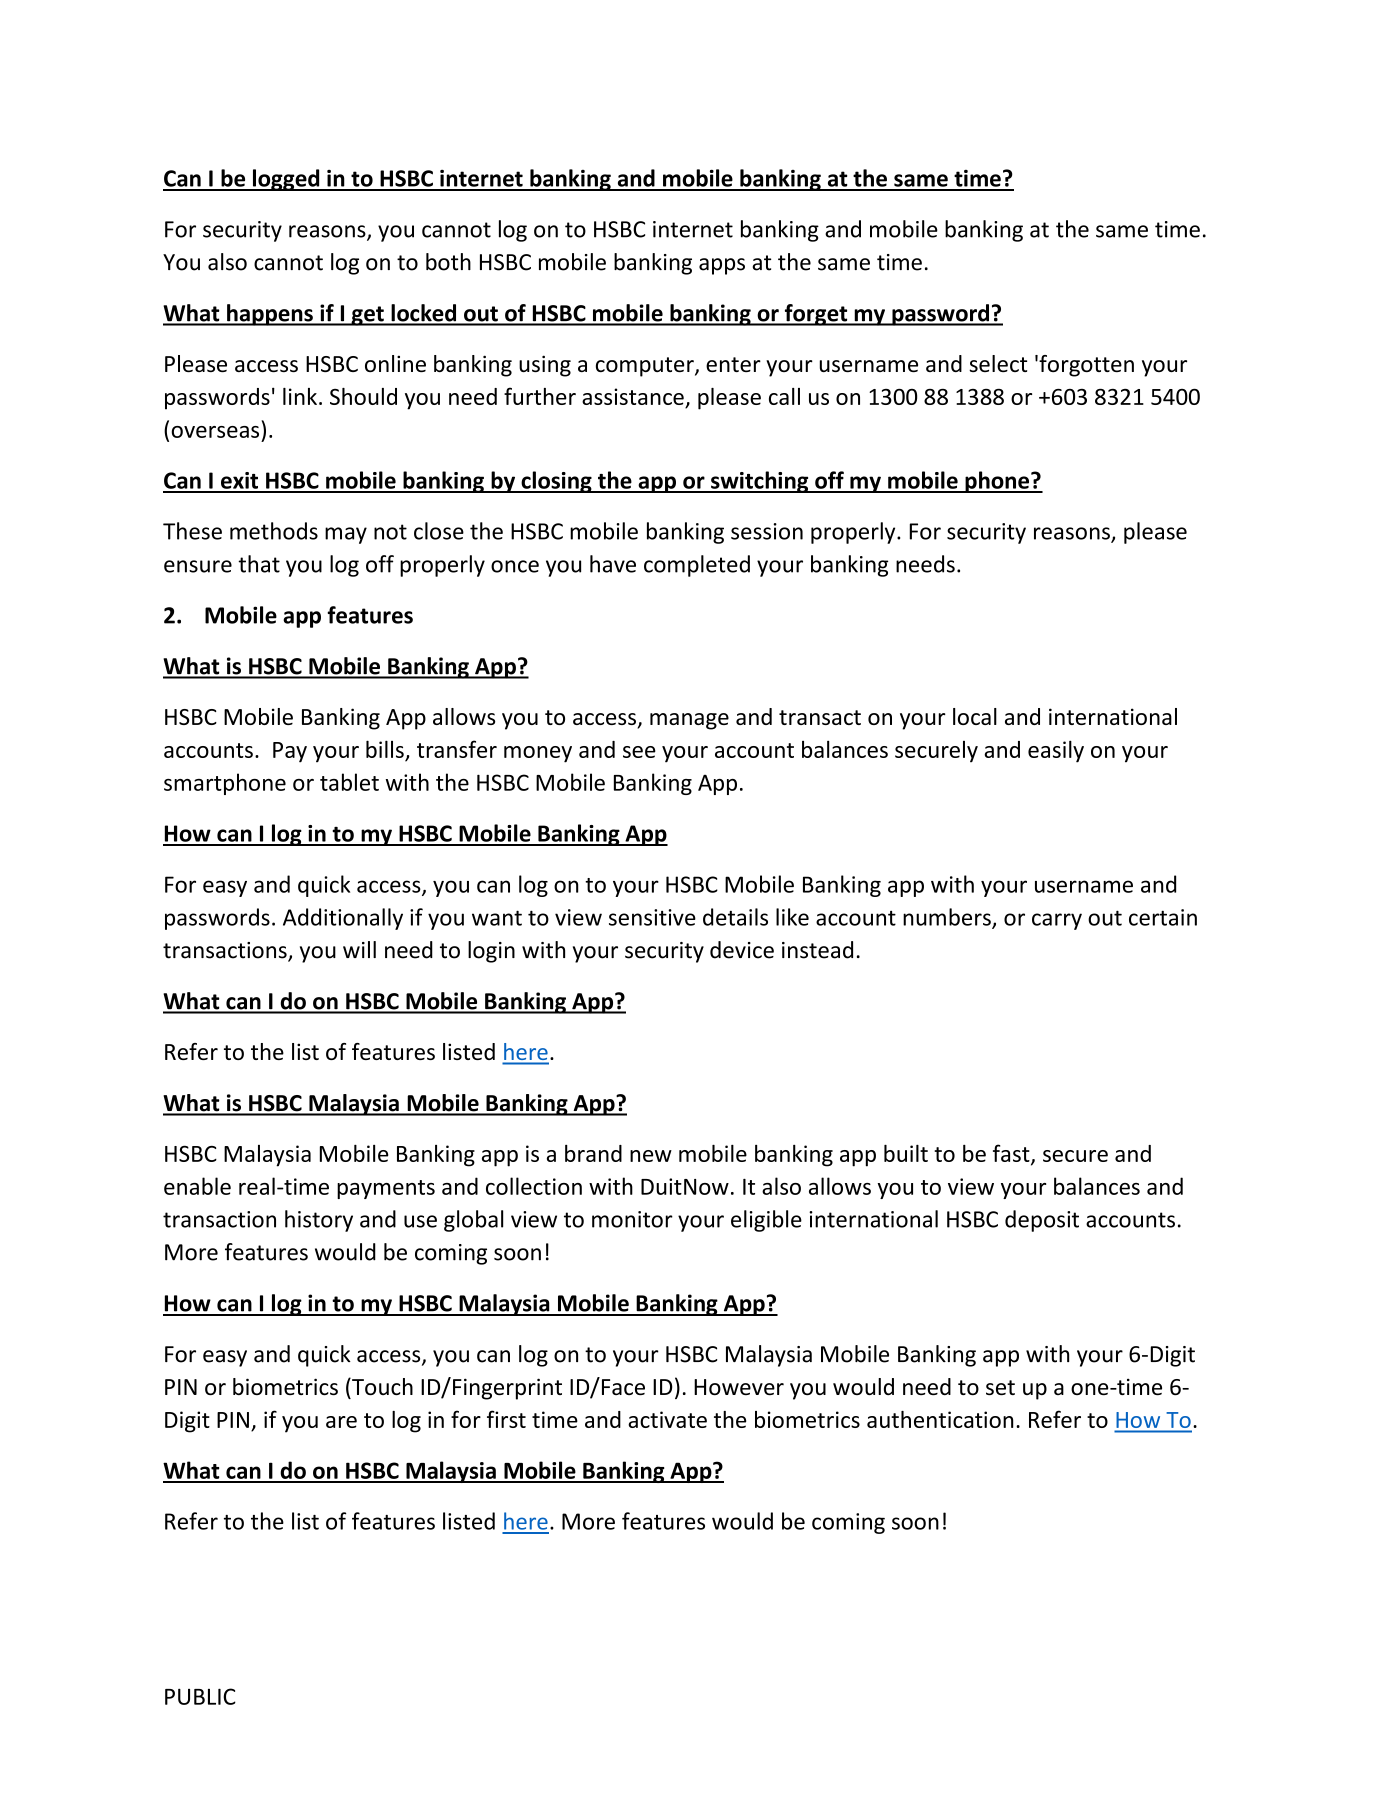 The width and height of the page is (1386, 1793). What do you see at coordinates (651, 1156) in the page?
I see `new` at bounding box center [651, 1156].
